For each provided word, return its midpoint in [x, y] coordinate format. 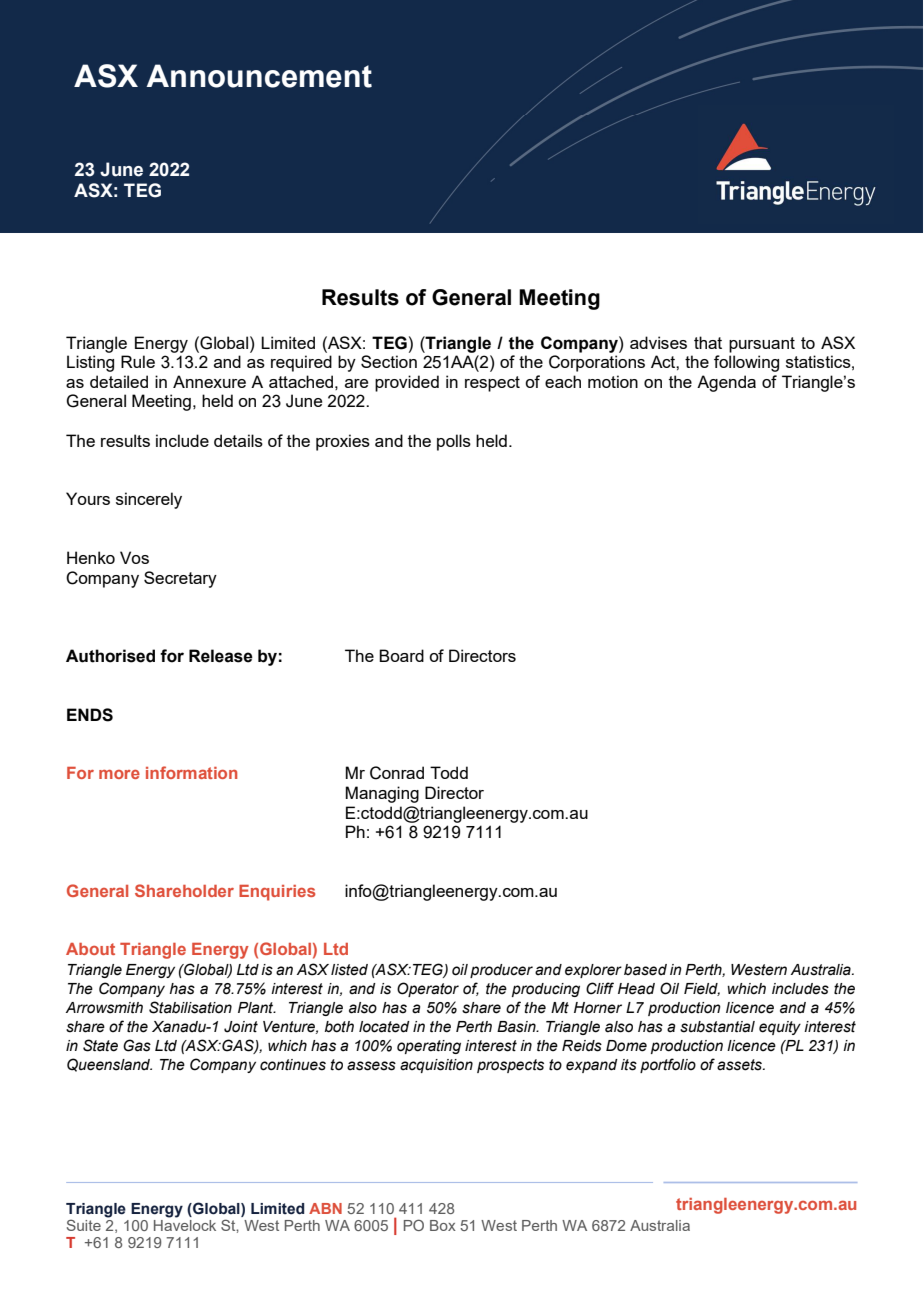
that [708, 342]
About [90, 949]
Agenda [726, 383]
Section [389, 361]
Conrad [397, 773]
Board [401, 655]
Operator [428, 989]
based [645, 970]
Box [443, 1225]
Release [221, 656]
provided [407, 383]
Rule [138, 361]
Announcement [259, 76]
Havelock [185, 1224]
